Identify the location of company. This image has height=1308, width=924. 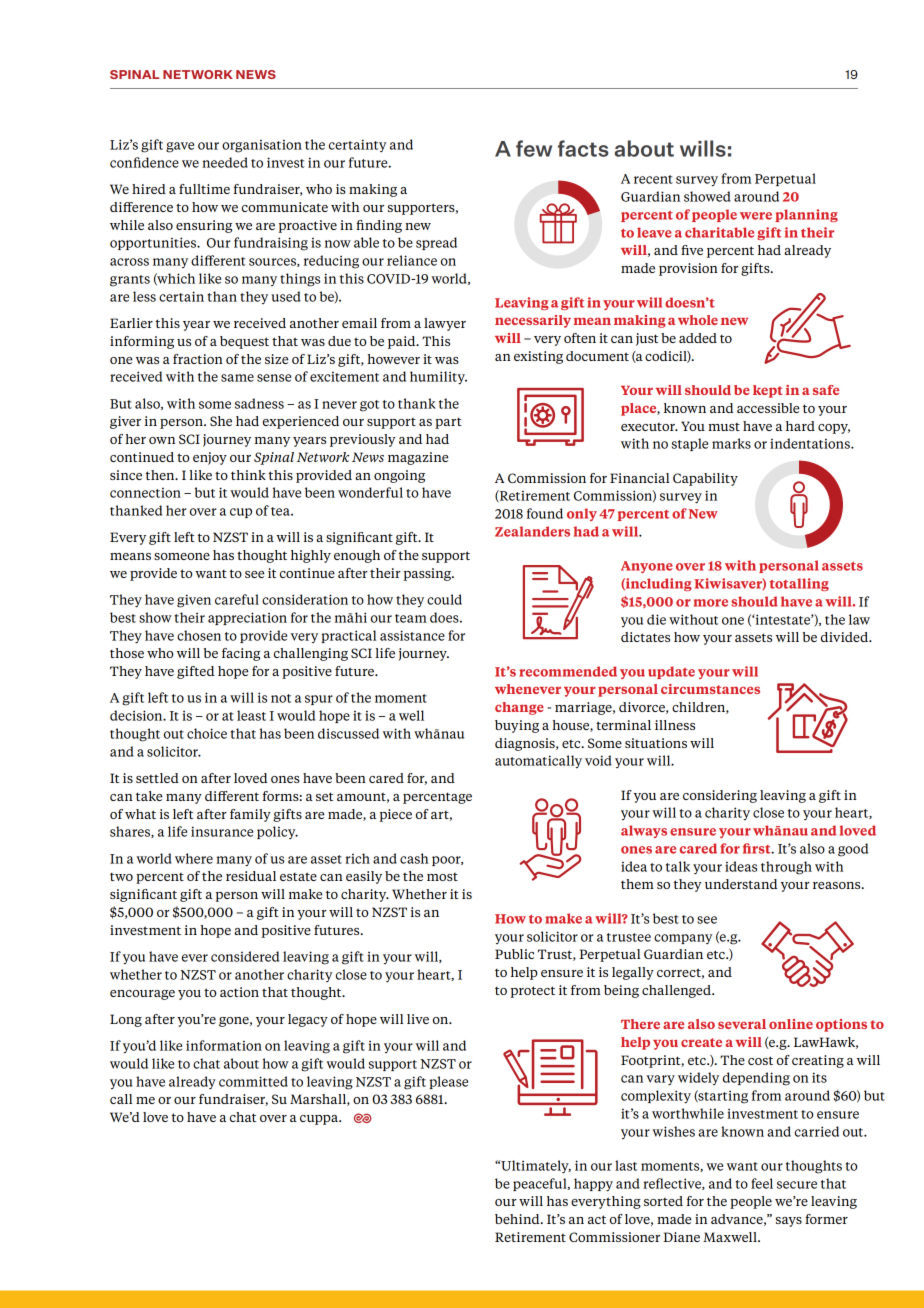
(683, 939).
